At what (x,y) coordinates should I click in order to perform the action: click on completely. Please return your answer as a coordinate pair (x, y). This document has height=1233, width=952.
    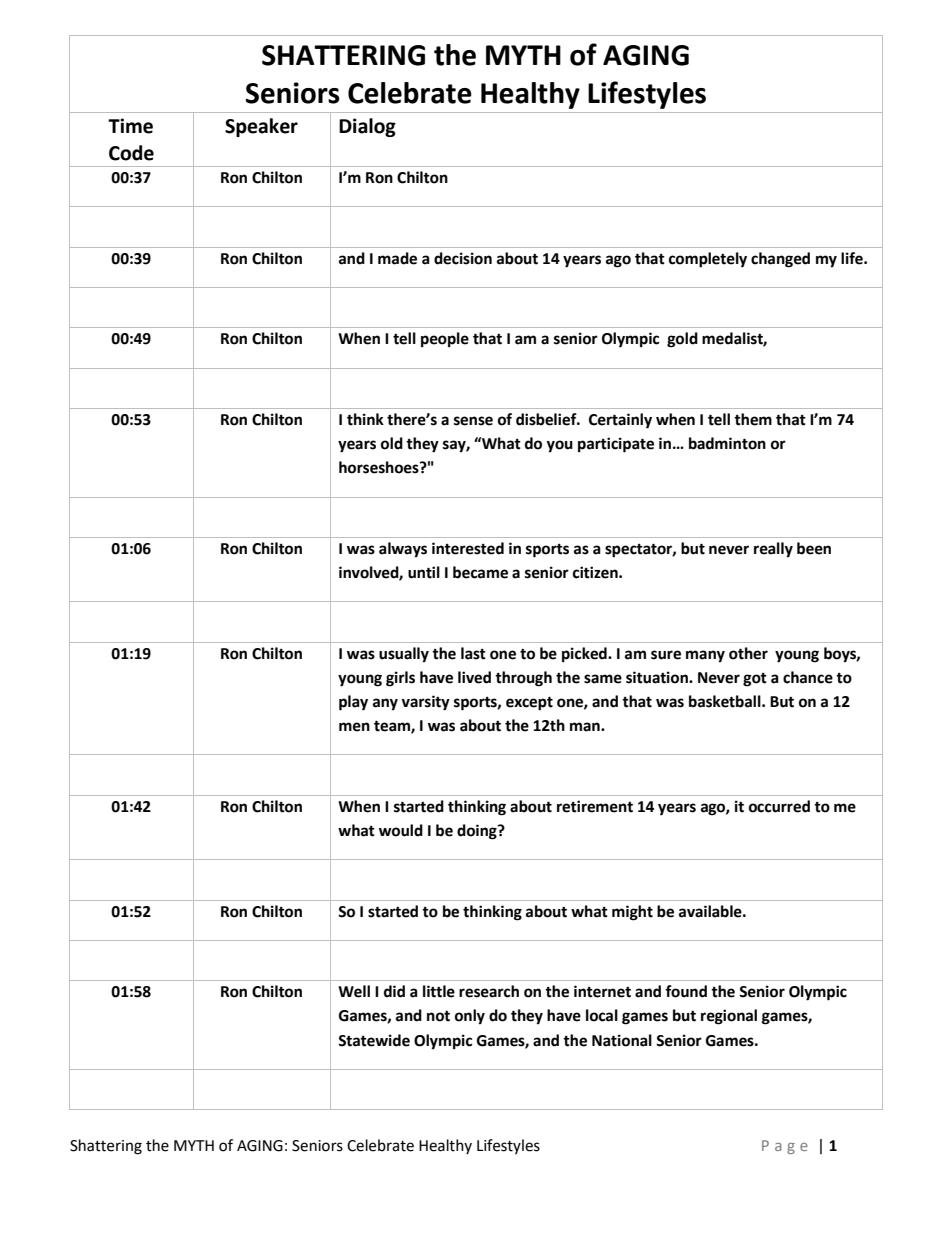
    Looking at the image, I should click on (708, 260).
